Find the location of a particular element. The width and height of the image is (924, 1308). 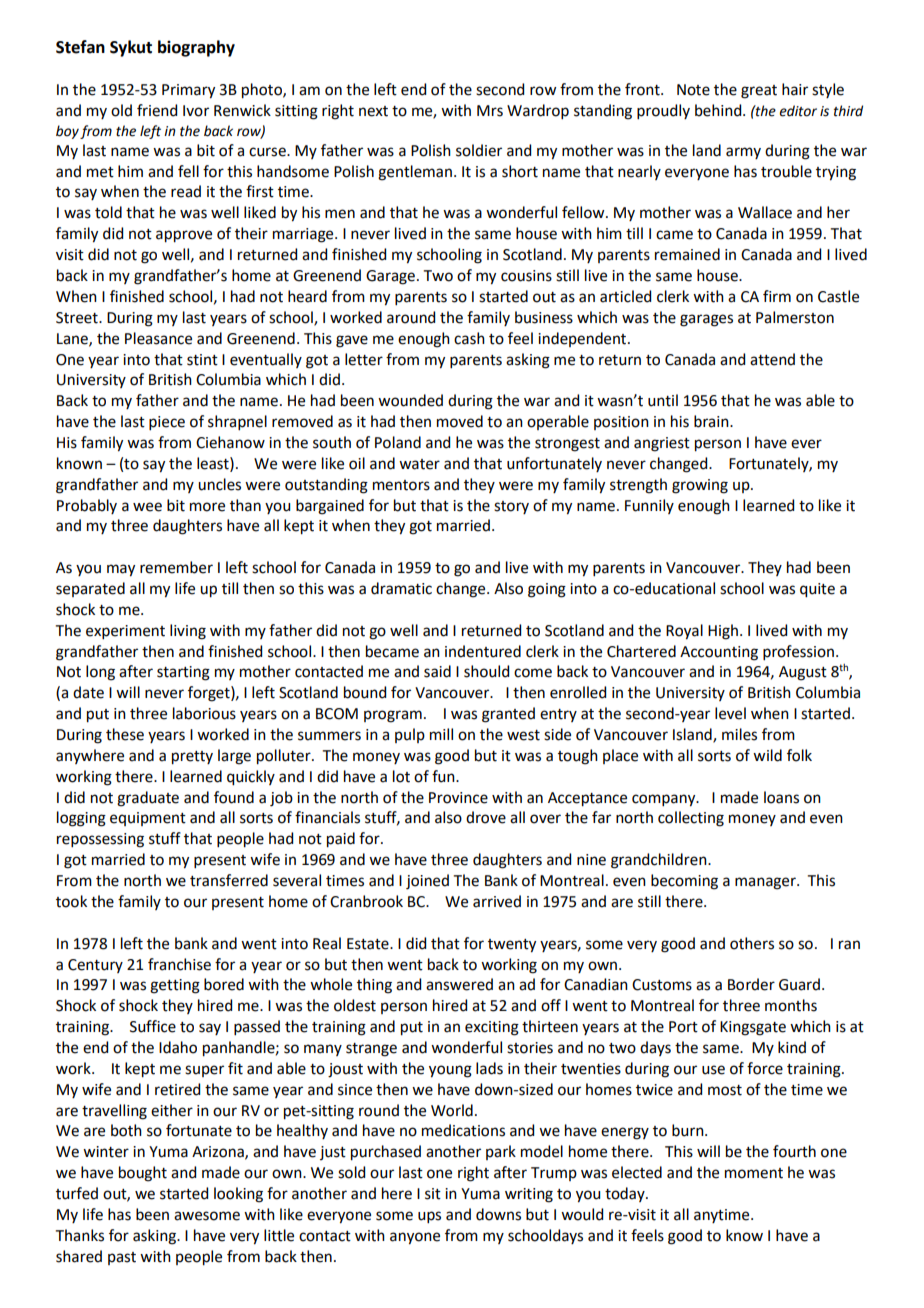

Primary is located at coordinates (188, 91).
